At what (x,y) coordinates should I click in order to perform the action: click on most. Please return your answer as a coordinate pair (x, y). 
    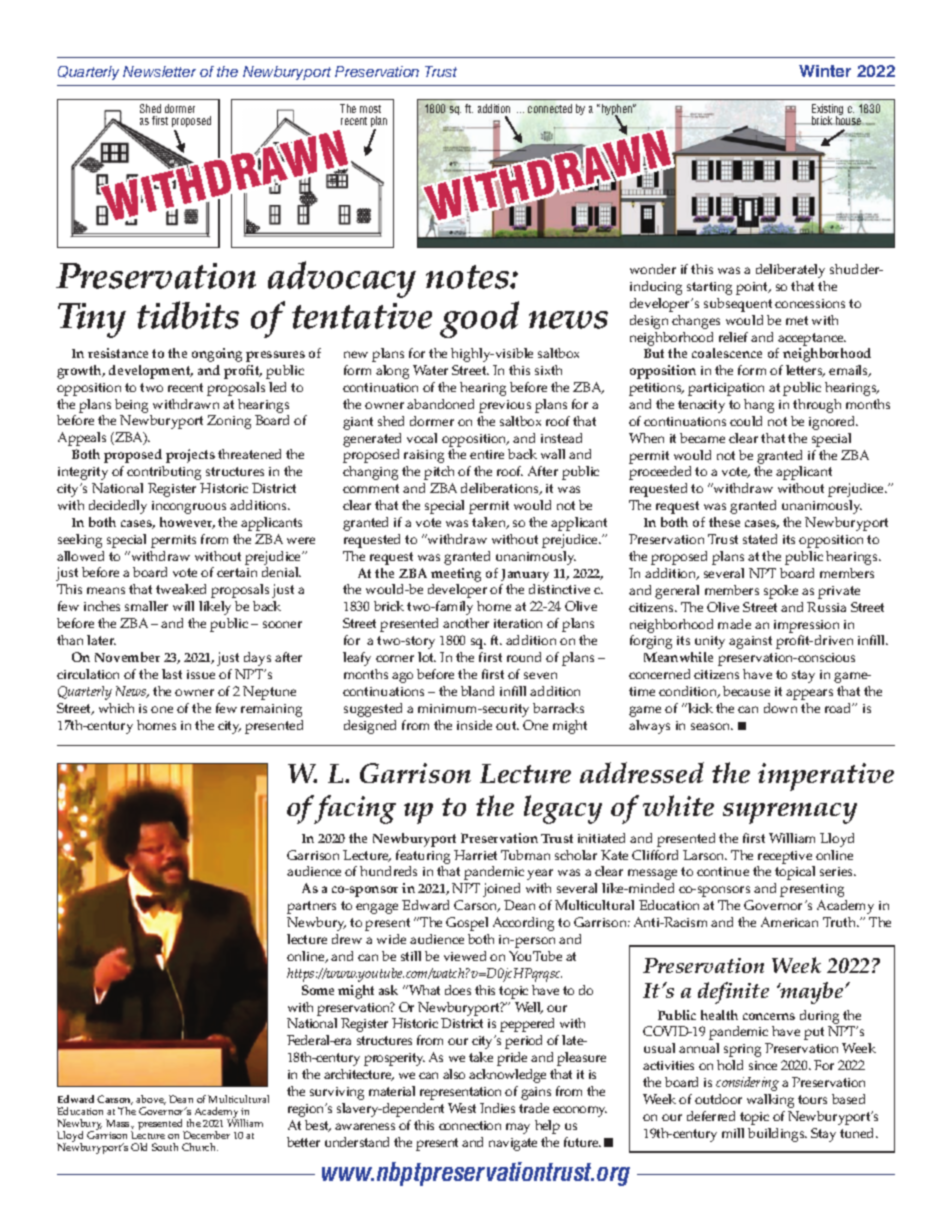
    Looking at the image, I should click on (370, 109).
